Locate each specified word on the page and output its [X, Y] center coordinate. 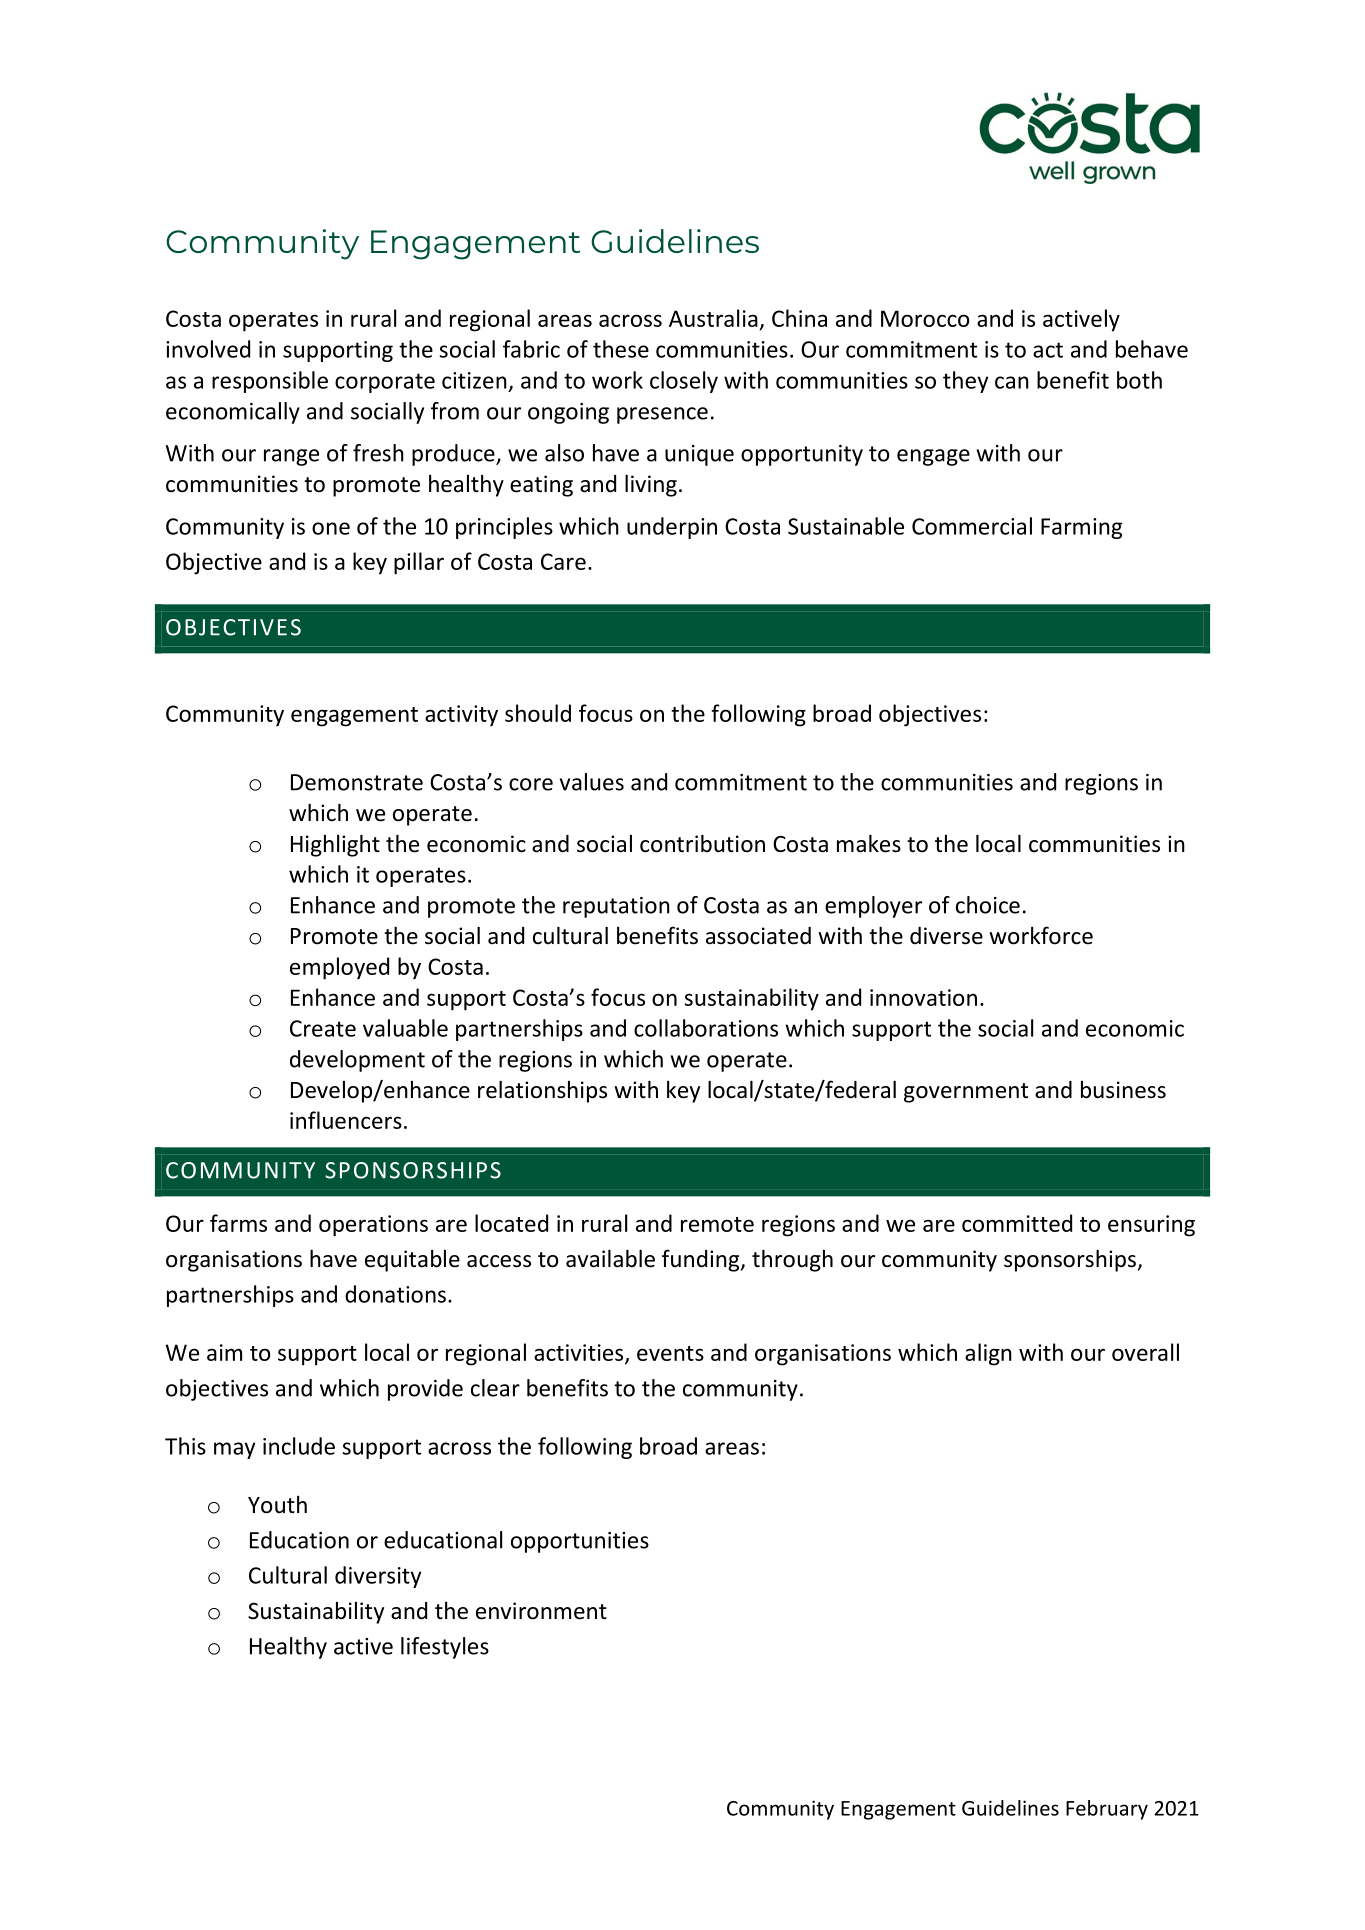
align [988, 1354]
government [966, 1093]
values [592, 782]
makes [869, 843]
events [670, 1353]
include [299, 1446]
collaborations [706, 1028]
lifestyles [445, 1648]
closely [684, 382]
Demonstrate [357, 782]
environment [541, 1611]
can [1012, 382]
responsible [270, 382]
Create [323, 1028]
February [1107, 1810]
